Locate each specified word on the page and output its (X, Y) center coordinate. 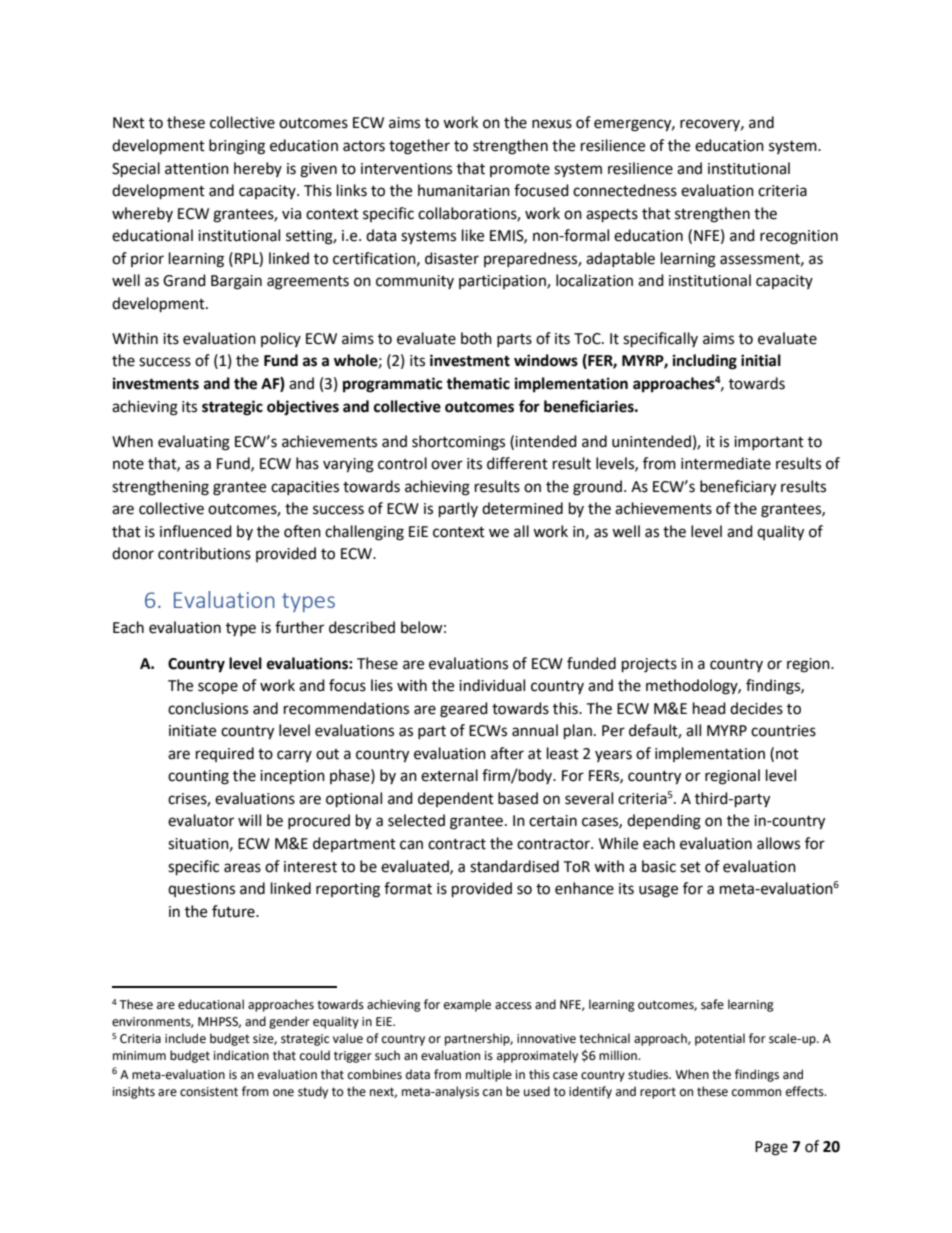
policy (281, 339)
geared (464, 710)
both (476, 338)
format (408, 888)
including (705, 362)
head (709, 708)
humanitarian (464, 190)
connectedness (625, 190)
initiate (192, 731)
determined (522, 508)
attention (197, 169)
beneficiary (738, 488)
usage (658, 891)
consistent (209, 1092)
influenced (196, 531)
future (234, 911)
